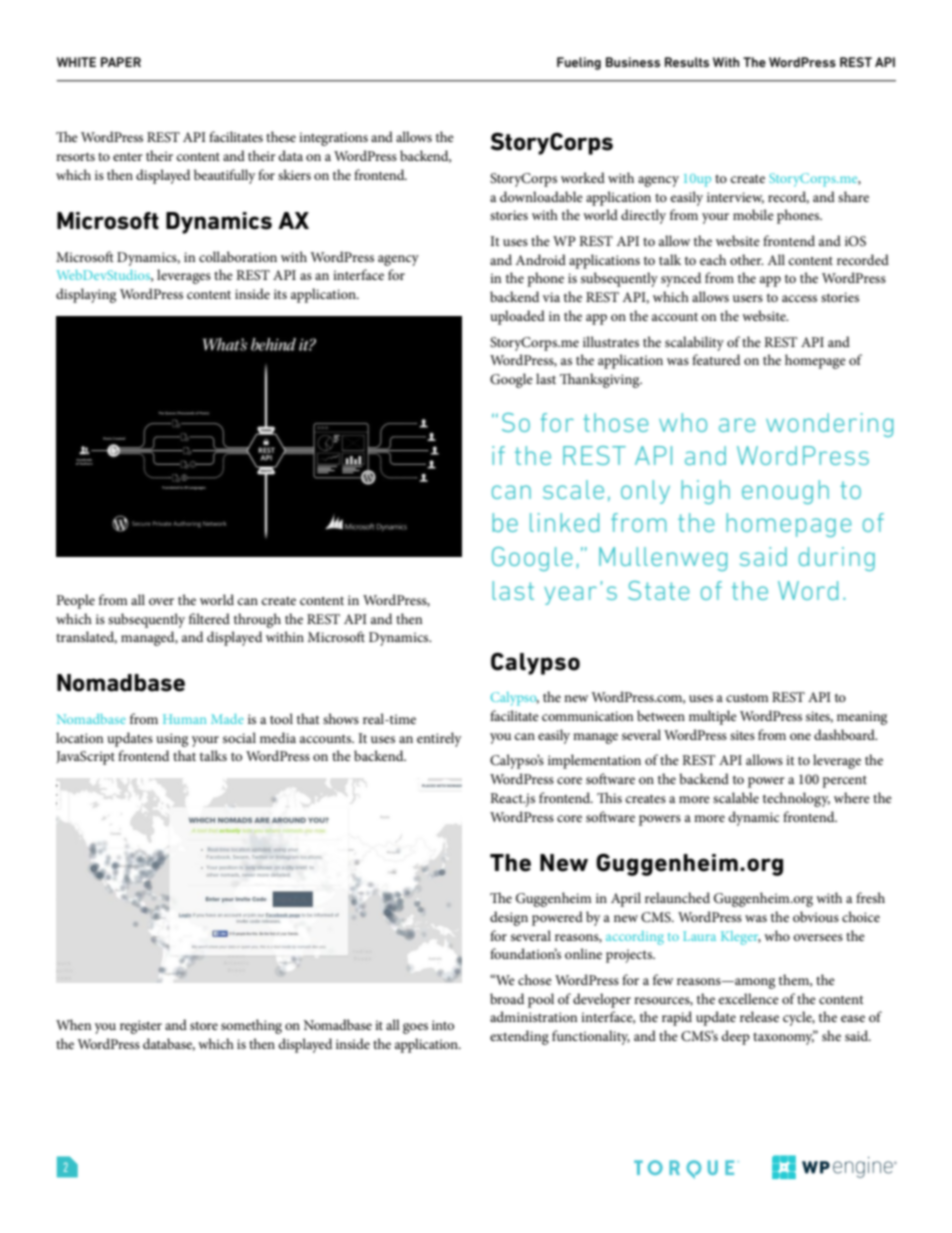  Describe the element at coordinates (141, 1027) in the screenshot. I see `register` at that location.
